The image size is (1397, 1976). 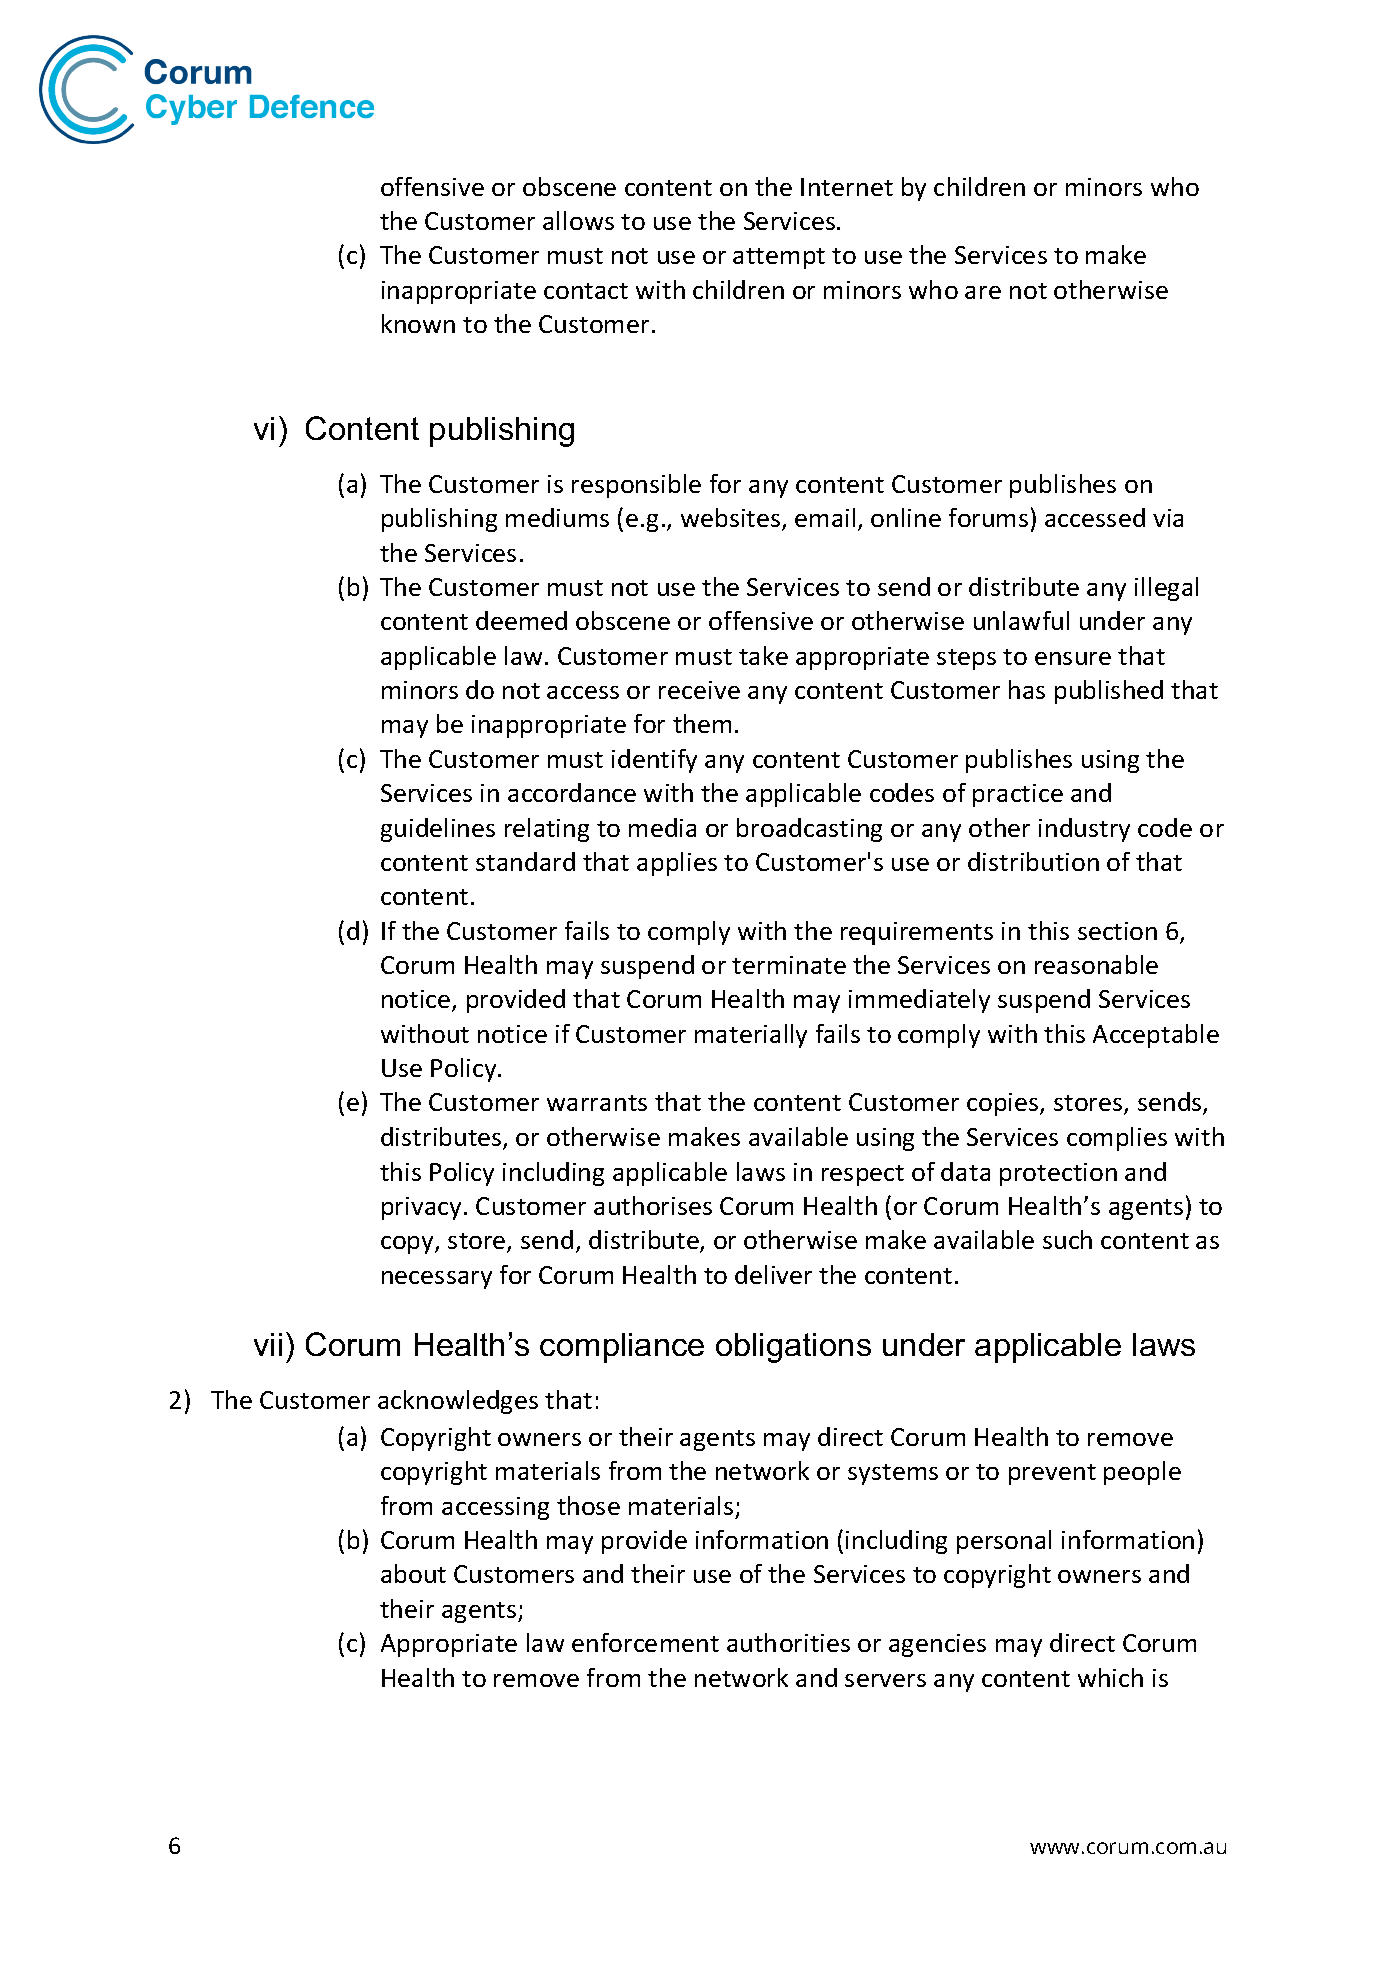 What do you see at coordinates (730, 517) in the image?
I see `websites` at bounding box center [730, 517].
